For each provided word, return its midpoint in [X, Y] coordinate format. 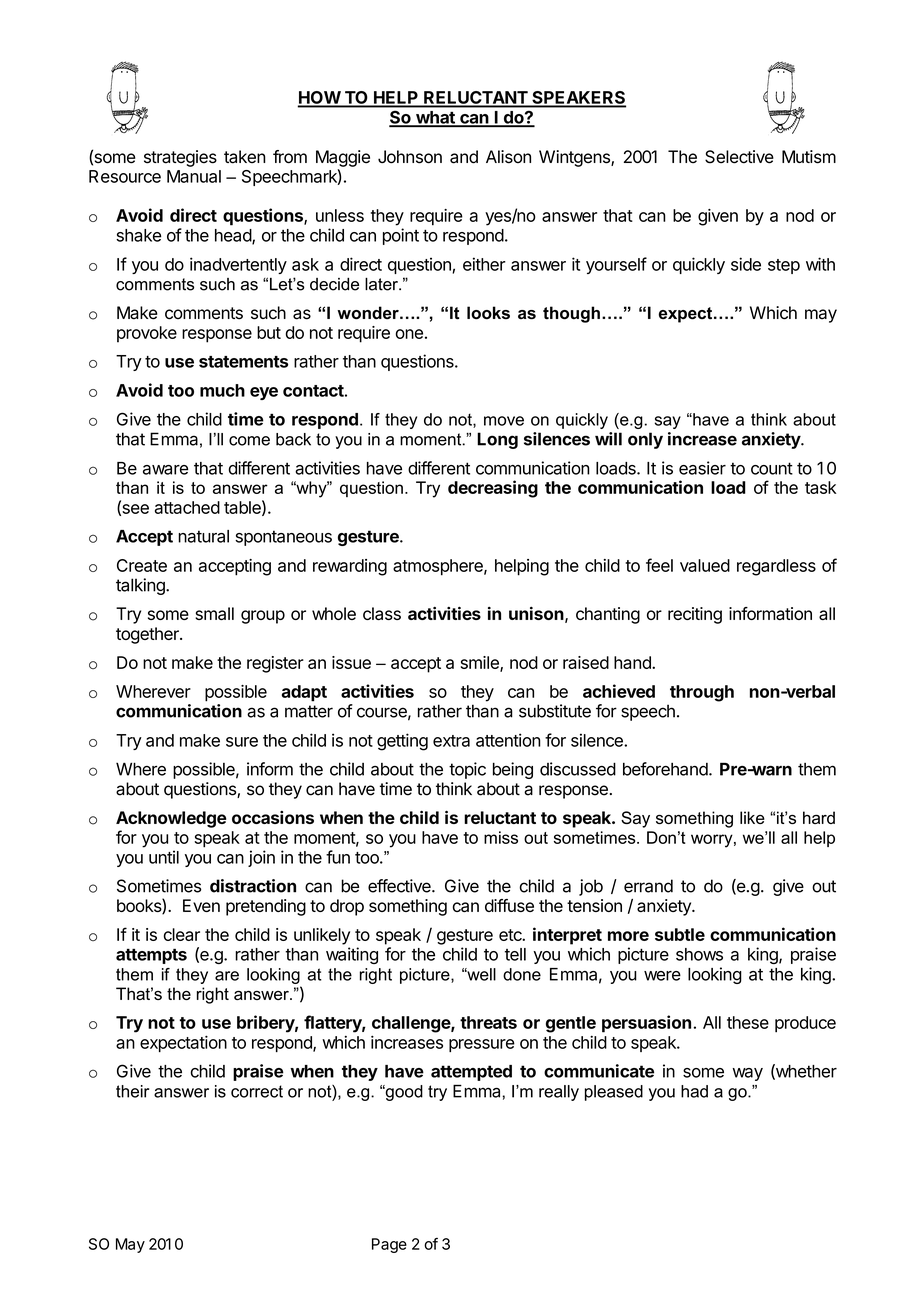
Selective [739, 157]
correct [257, 1091]
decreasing [493, 489]
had [694, 1091]
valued [705, 565]
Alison [508, 157]
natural [203, 536]
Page [389, 1245]
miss [501, 837]
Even [201, 905]
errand [648, 886]
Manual [194, 176]
